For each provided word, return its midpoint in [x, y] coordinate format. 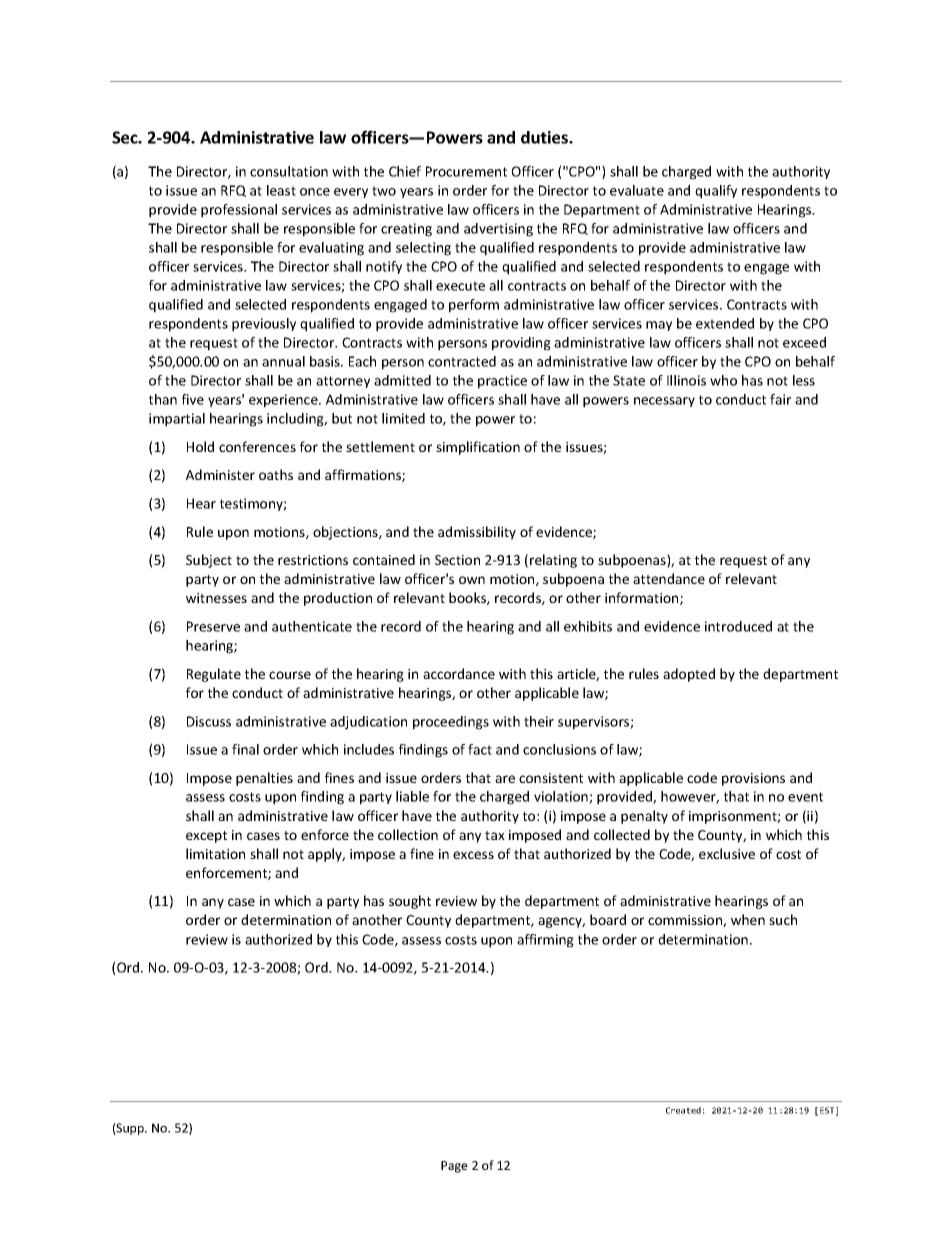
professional [239, 211]
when [748, 919]
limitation [215, 853]
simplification [478, 448]
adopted [689, 675]
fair [780, 399]
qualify [716, 192]
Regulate [214, 675]
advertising [498, 230]
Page [454, 1167]
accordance [459, 673]
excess [473, 855]
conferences [257, 446]
